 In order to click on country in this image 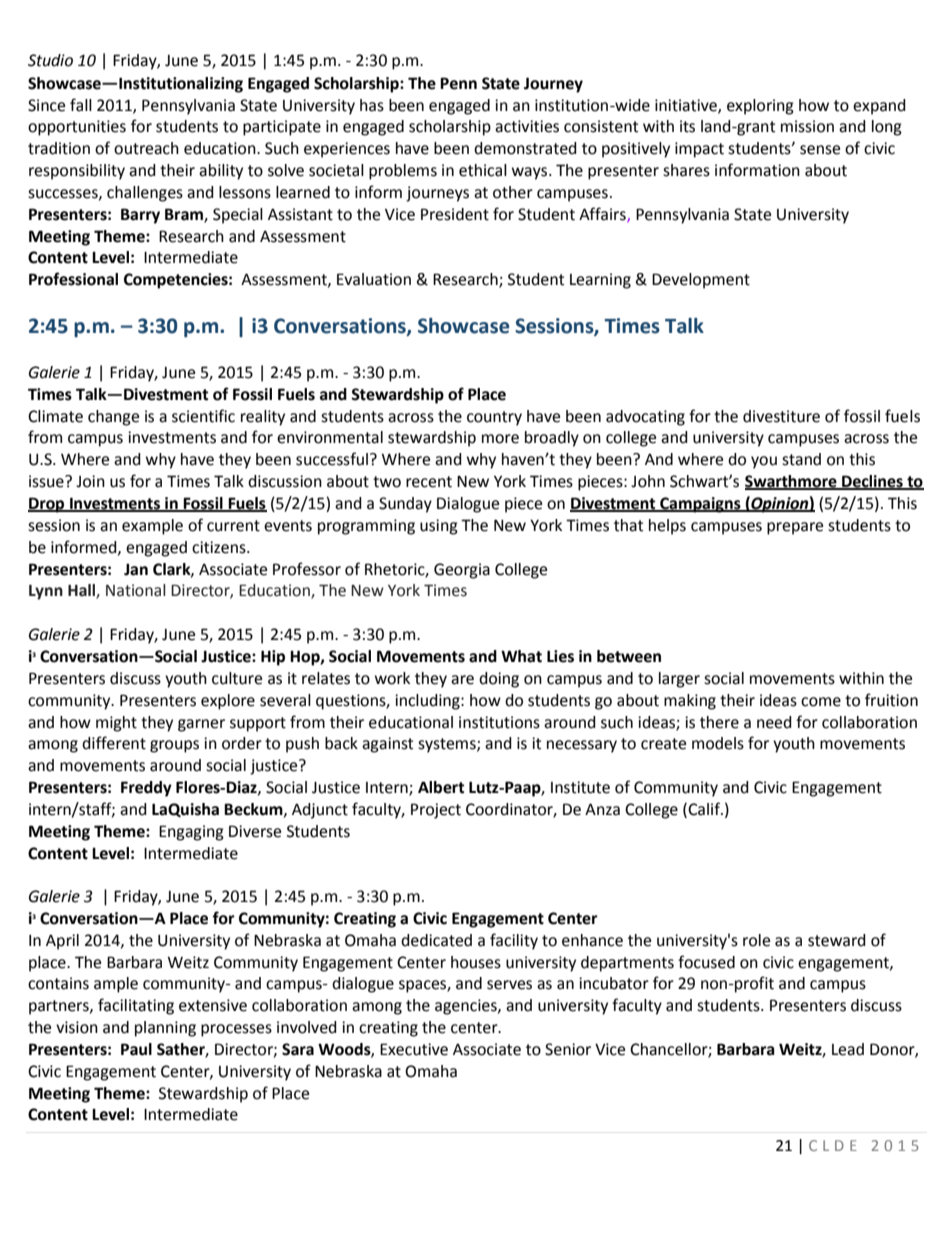, I will do `click(494, 418)`.
